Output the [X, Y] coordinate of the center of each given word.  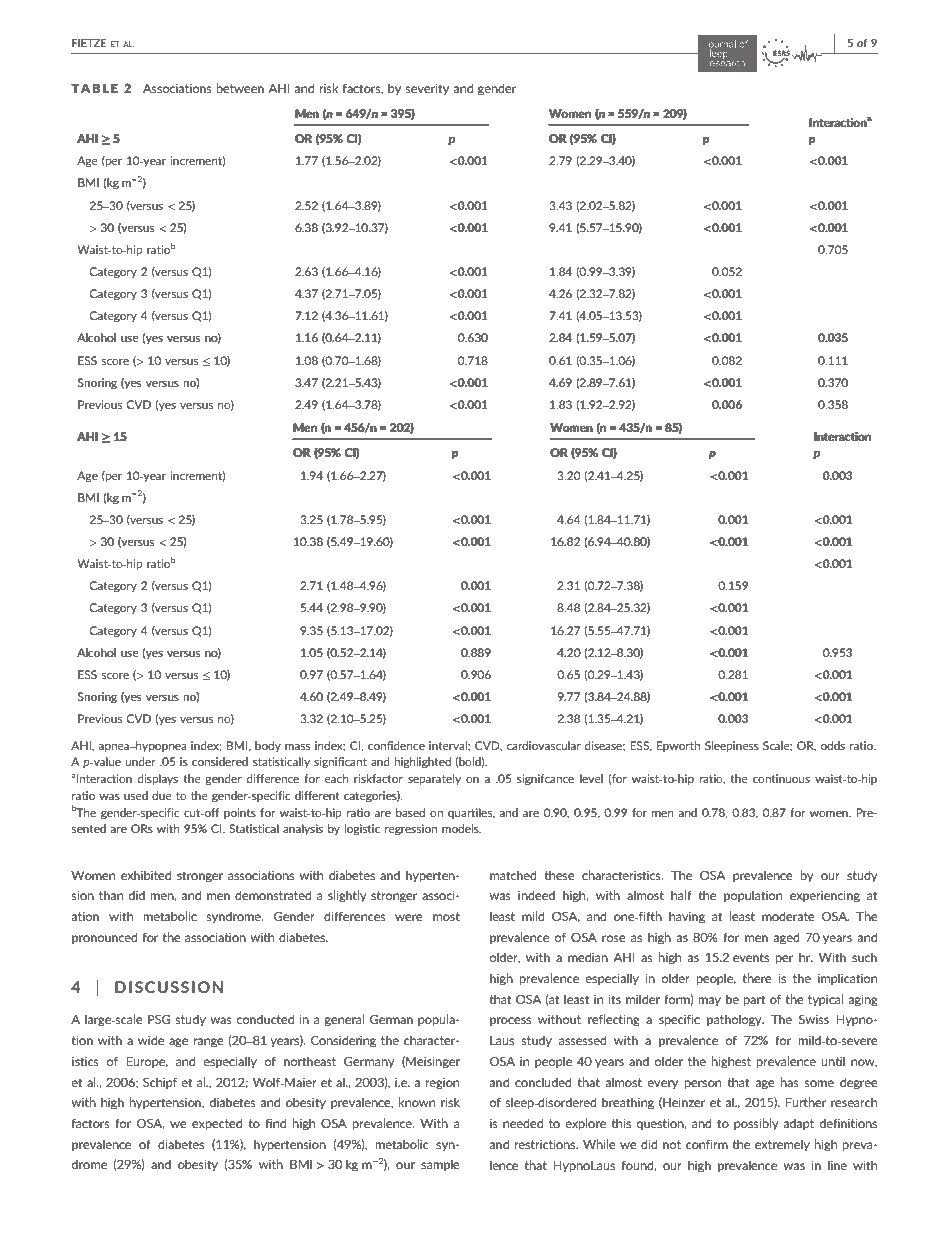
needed [523, 1123]
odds [832, 745]
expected [217, 1124]
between [240, 88]
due [162, 795]
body [268, 746]
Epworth [678, 746]
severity [427, 89]
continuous [781, 778]
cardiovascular [543, 745]
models [461, 828]
